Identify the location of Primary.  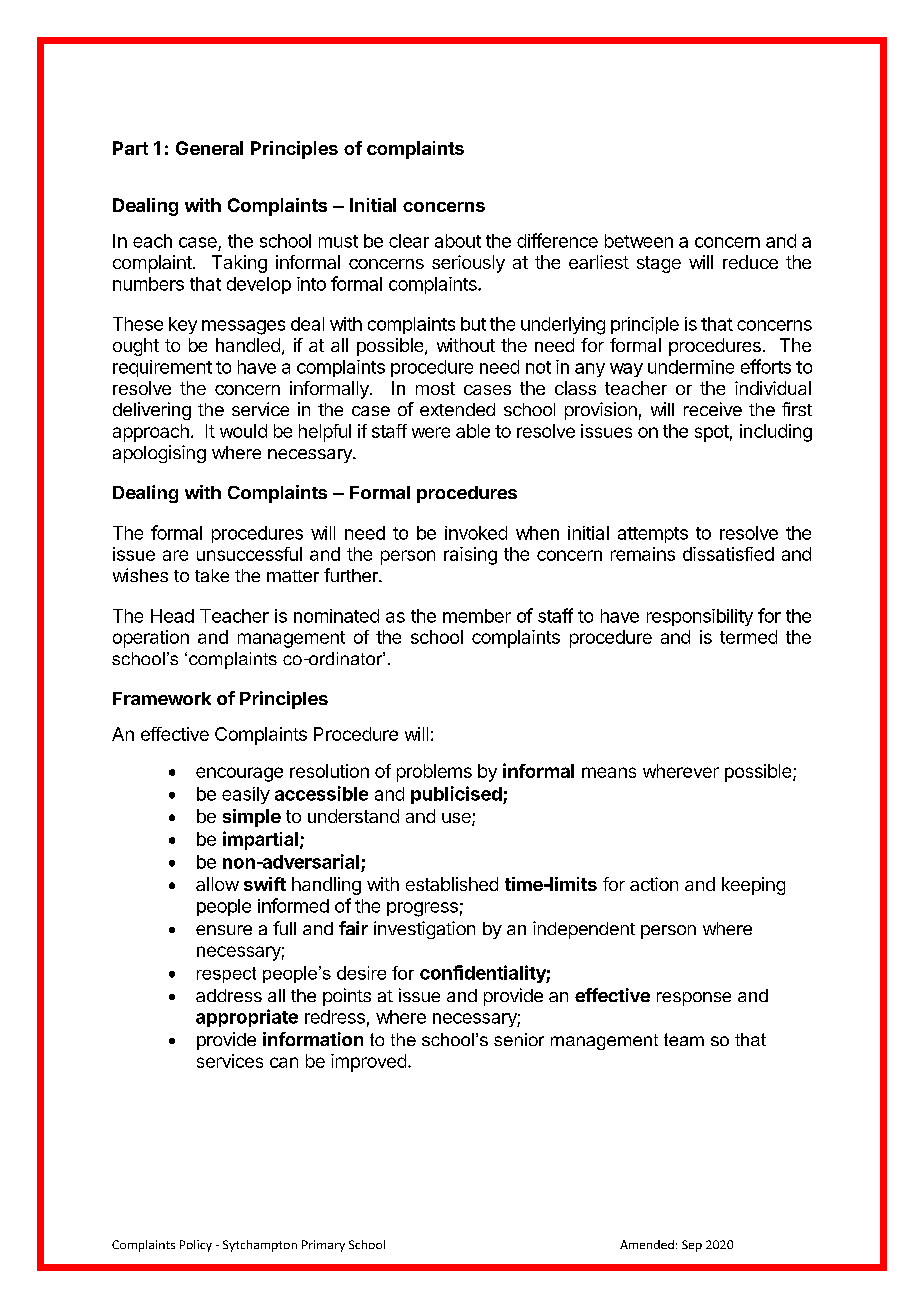
(323, 1246).
